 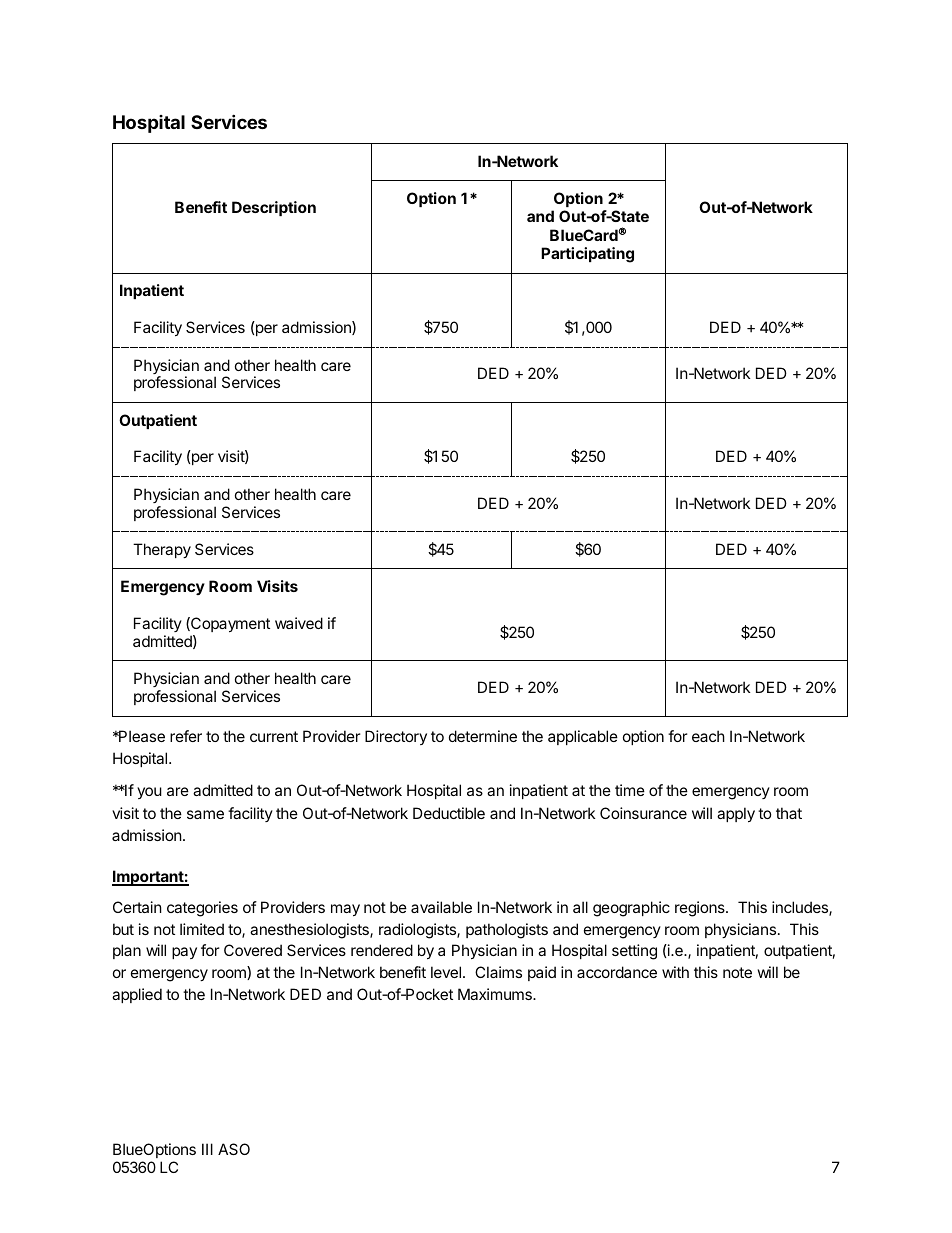 I want to click on Deductible, so click(x=449, y=813).
